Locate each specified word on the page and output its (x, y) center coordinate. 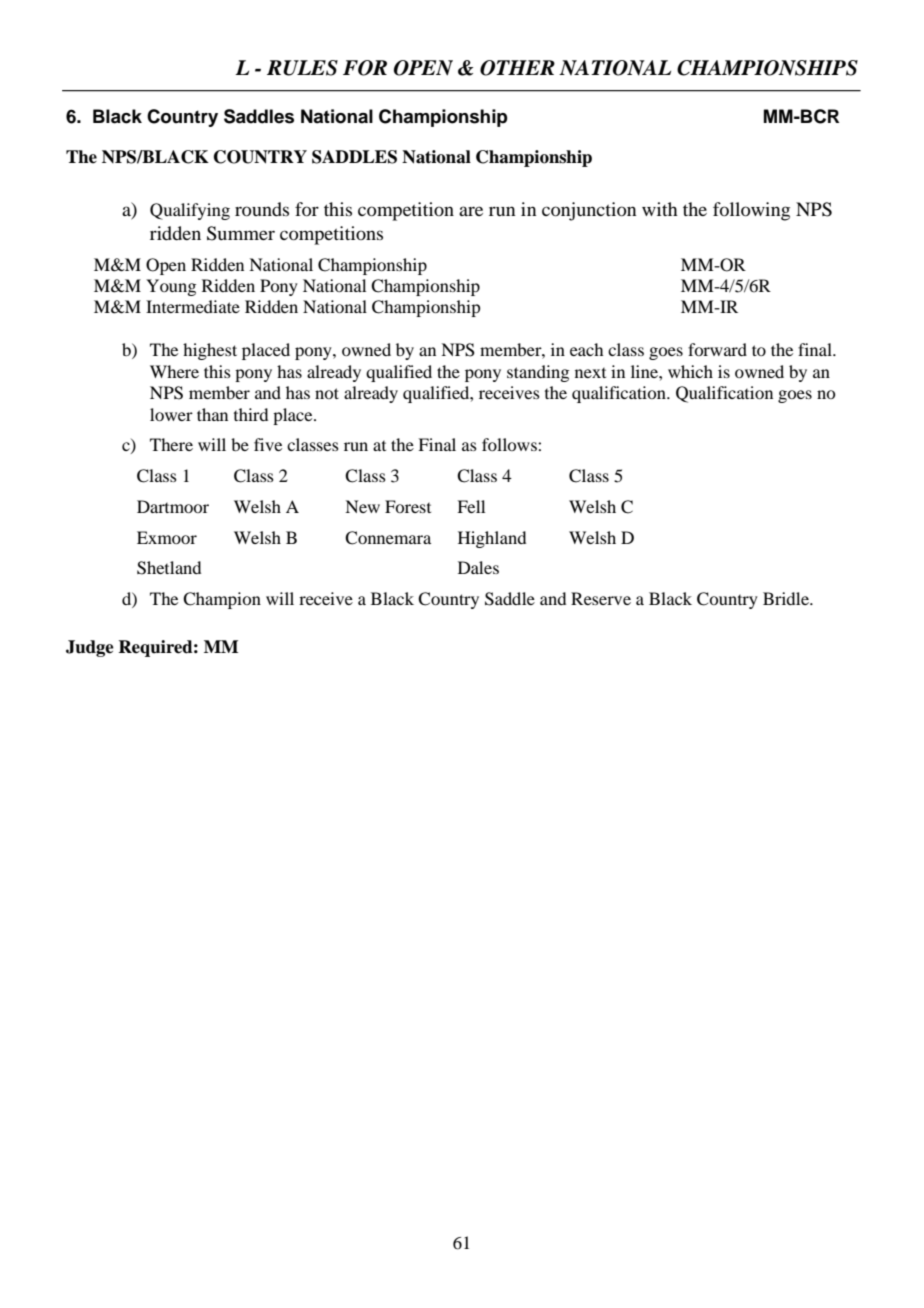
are (471, 211)
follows (510, 444)
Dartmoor (173, 506)
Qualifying (190, 211)
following (751, 211)
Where (174, 371)
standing (538, 373)
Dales (478, 567)
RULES (302, 68)
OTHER (517, 68)
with (660, 209)
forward (717, 349)
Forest (408, 506)
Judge (90, 648)
